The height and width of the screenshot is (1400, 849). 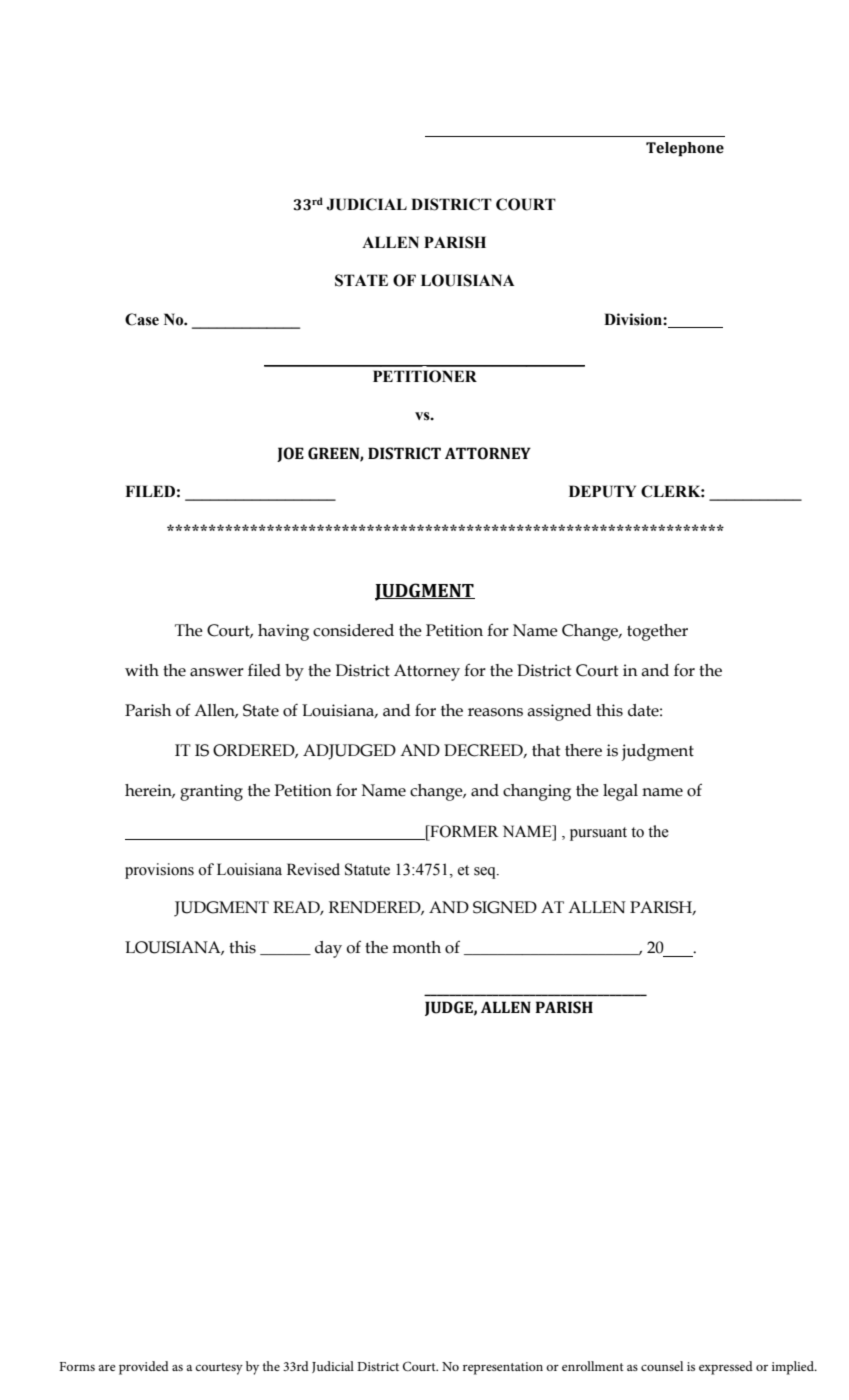 What do you see at coordinates (657, 632) in the screenshot?
I see `together` at bounding box center [657, 632].
